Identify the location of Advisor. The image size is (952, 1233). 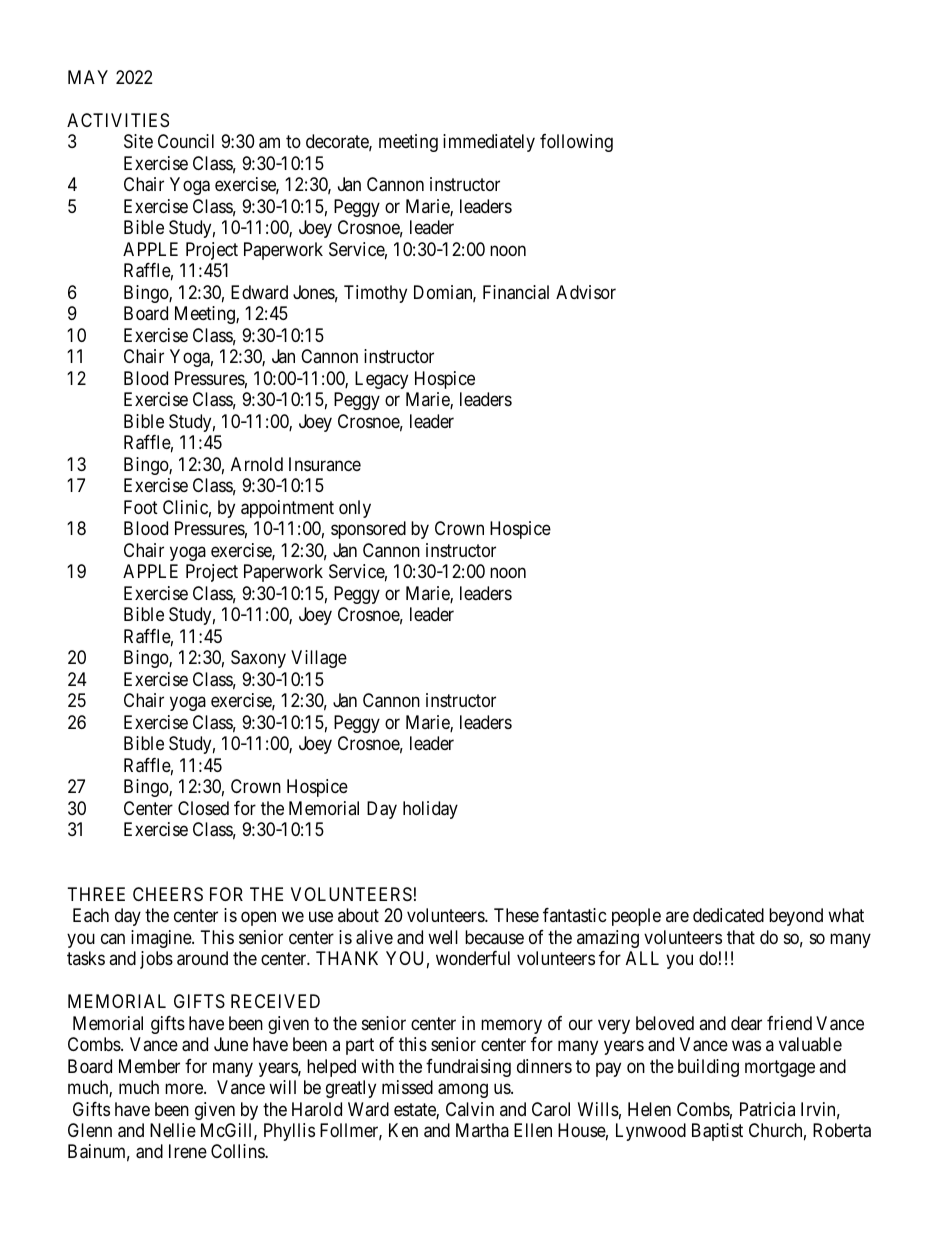
(586, 292).
